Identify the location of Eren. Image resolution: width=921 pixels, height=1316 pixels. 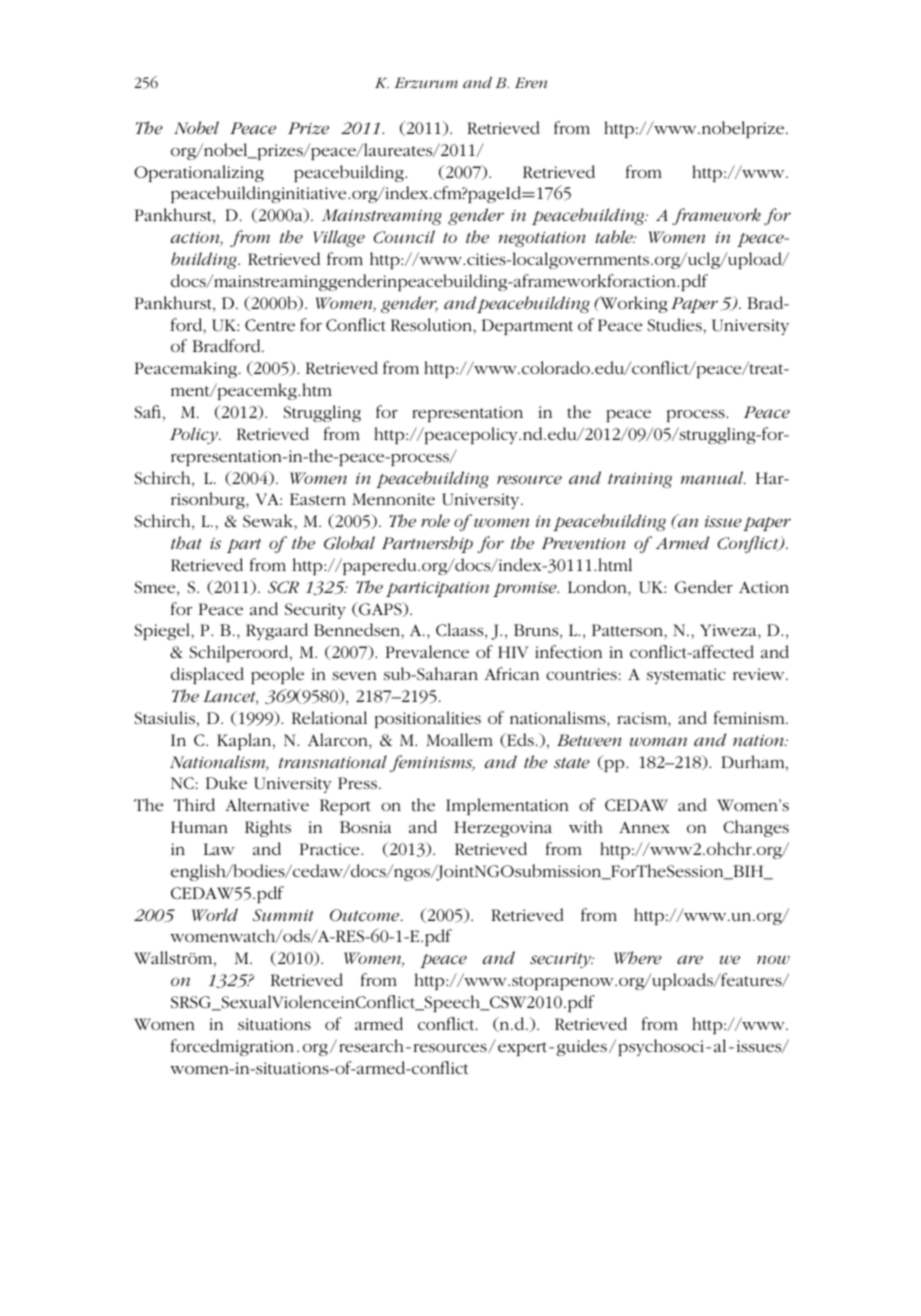
(531, 82).
